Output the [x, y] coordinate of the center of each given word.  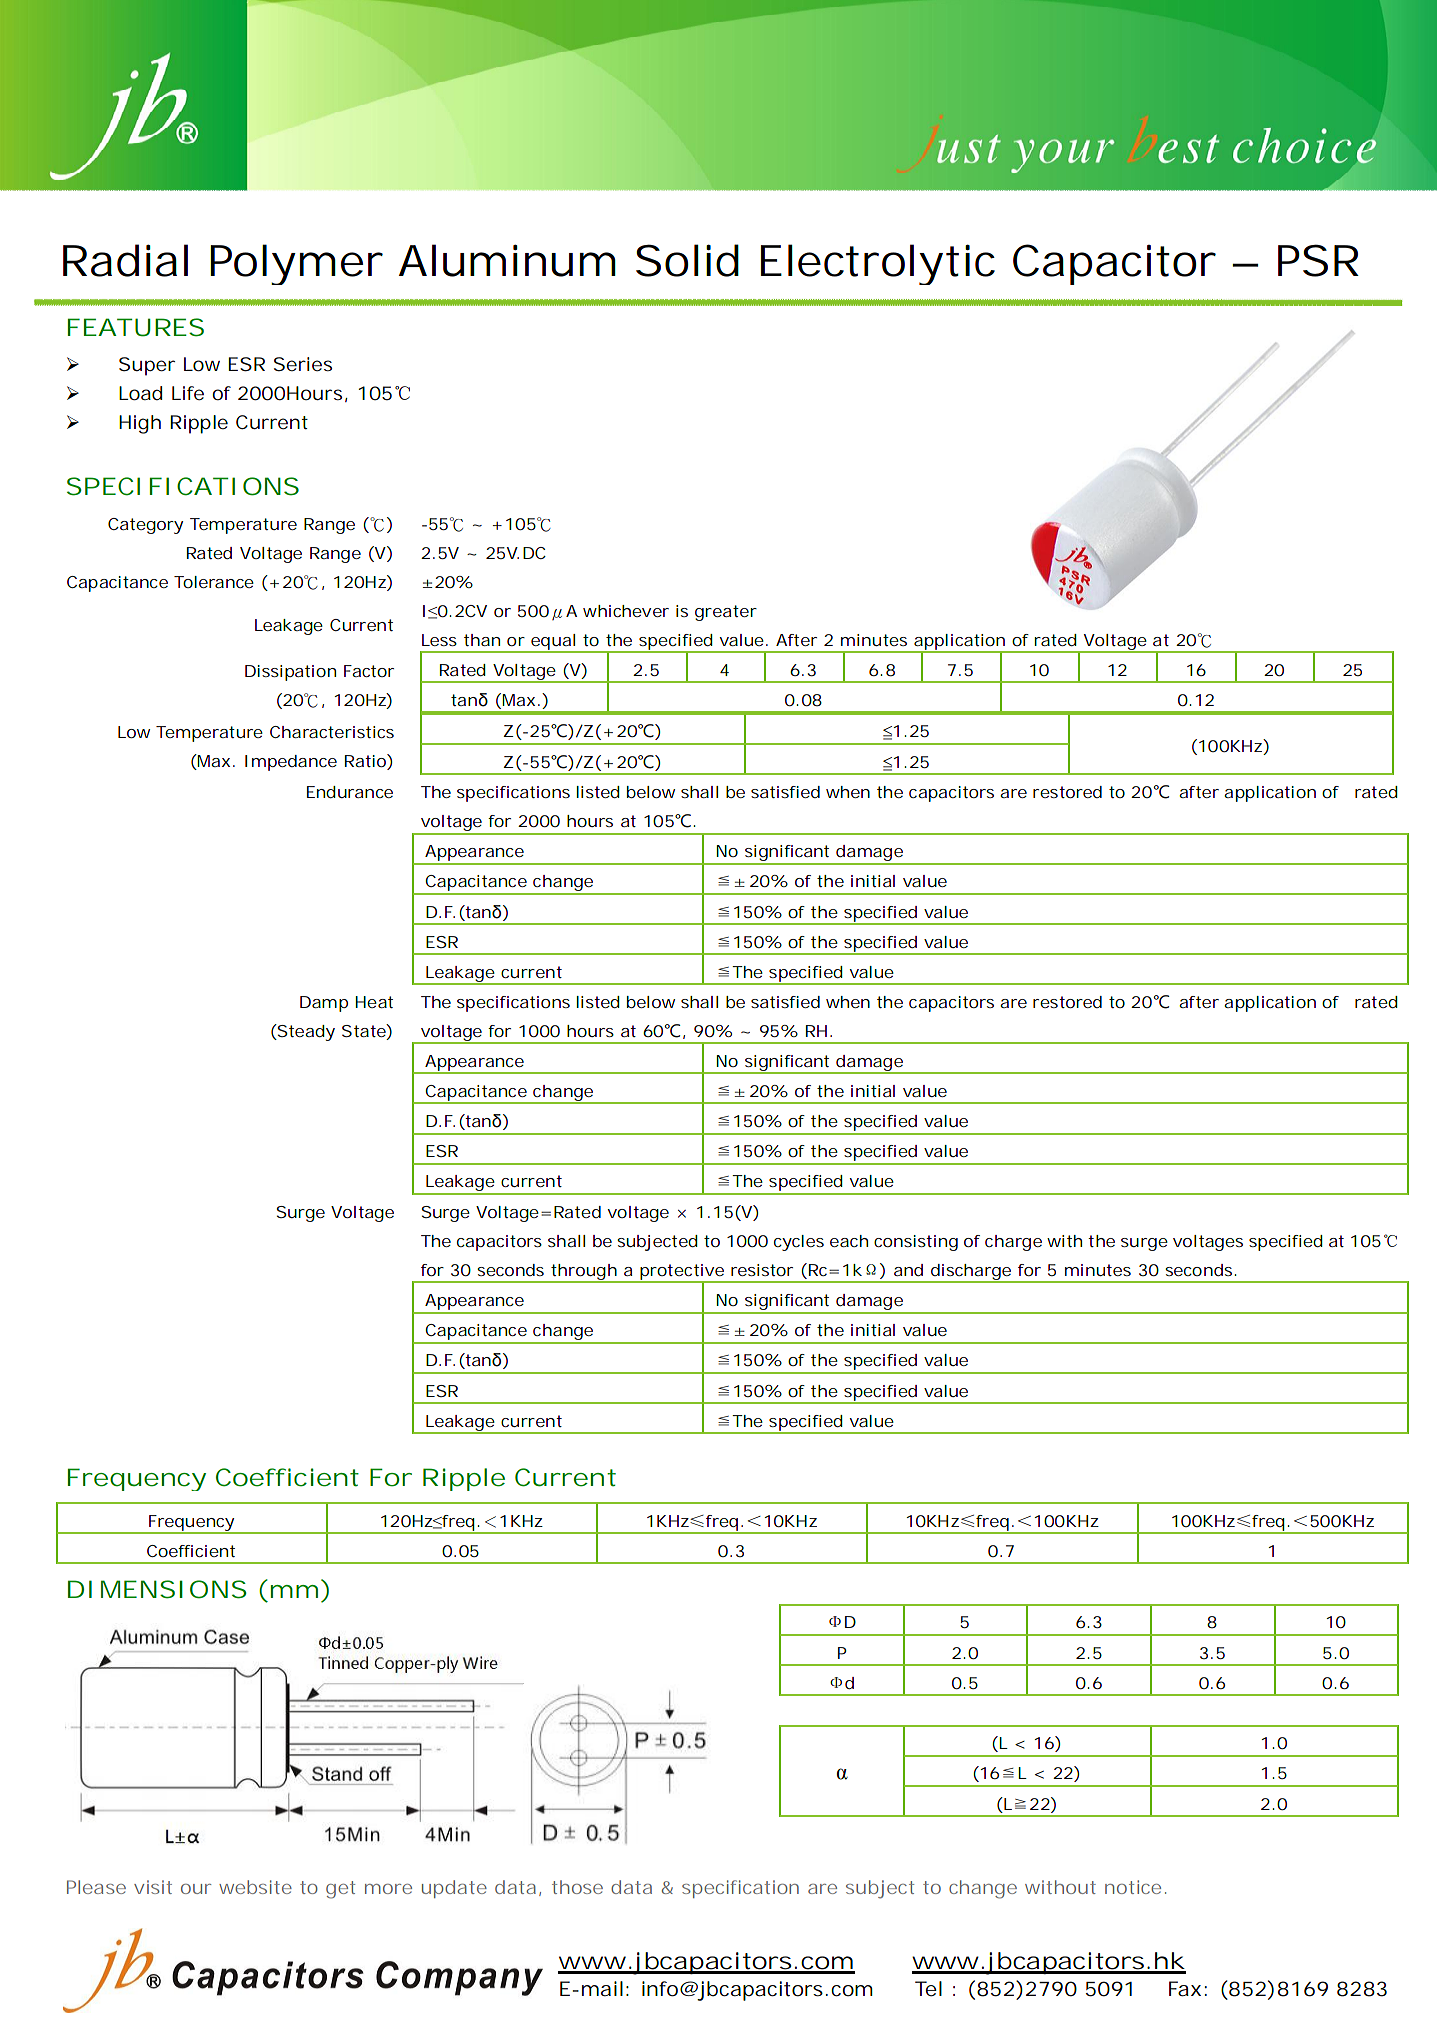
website [255, 1887]
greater [726, 613]
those [577, 1887]
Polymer [296, 264]
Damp [324, 1004]
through [583, 1273]
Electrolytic [878, 264]
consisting [916, 1243]
